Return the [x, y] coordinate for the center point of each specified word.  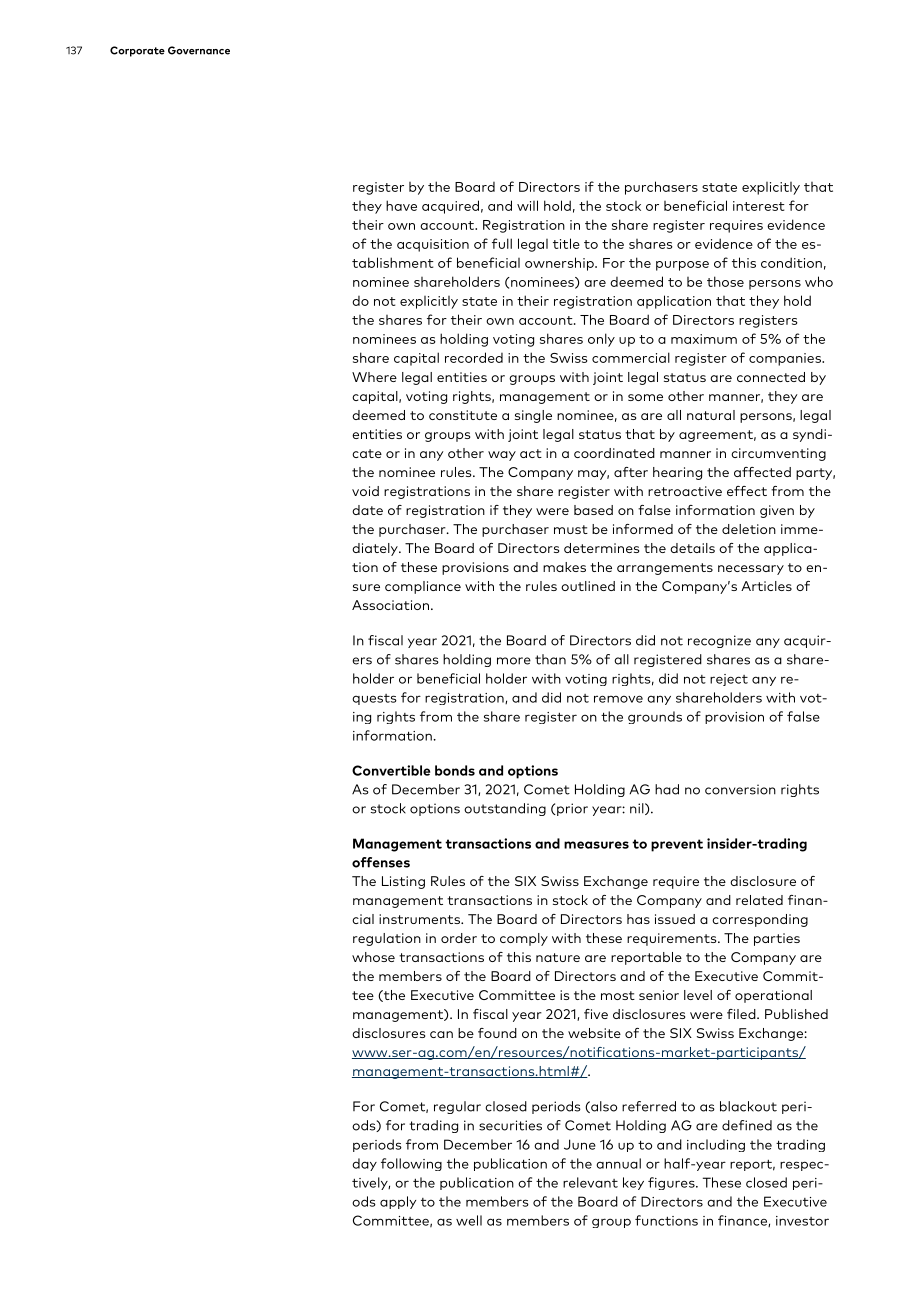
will [527, 205]
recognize [719, 641]
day [364, 1164]
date [367, 510]
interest [759, 206]
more [514, 661]
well [469, 1220]
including [716, 1145]
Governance [199, 50]
